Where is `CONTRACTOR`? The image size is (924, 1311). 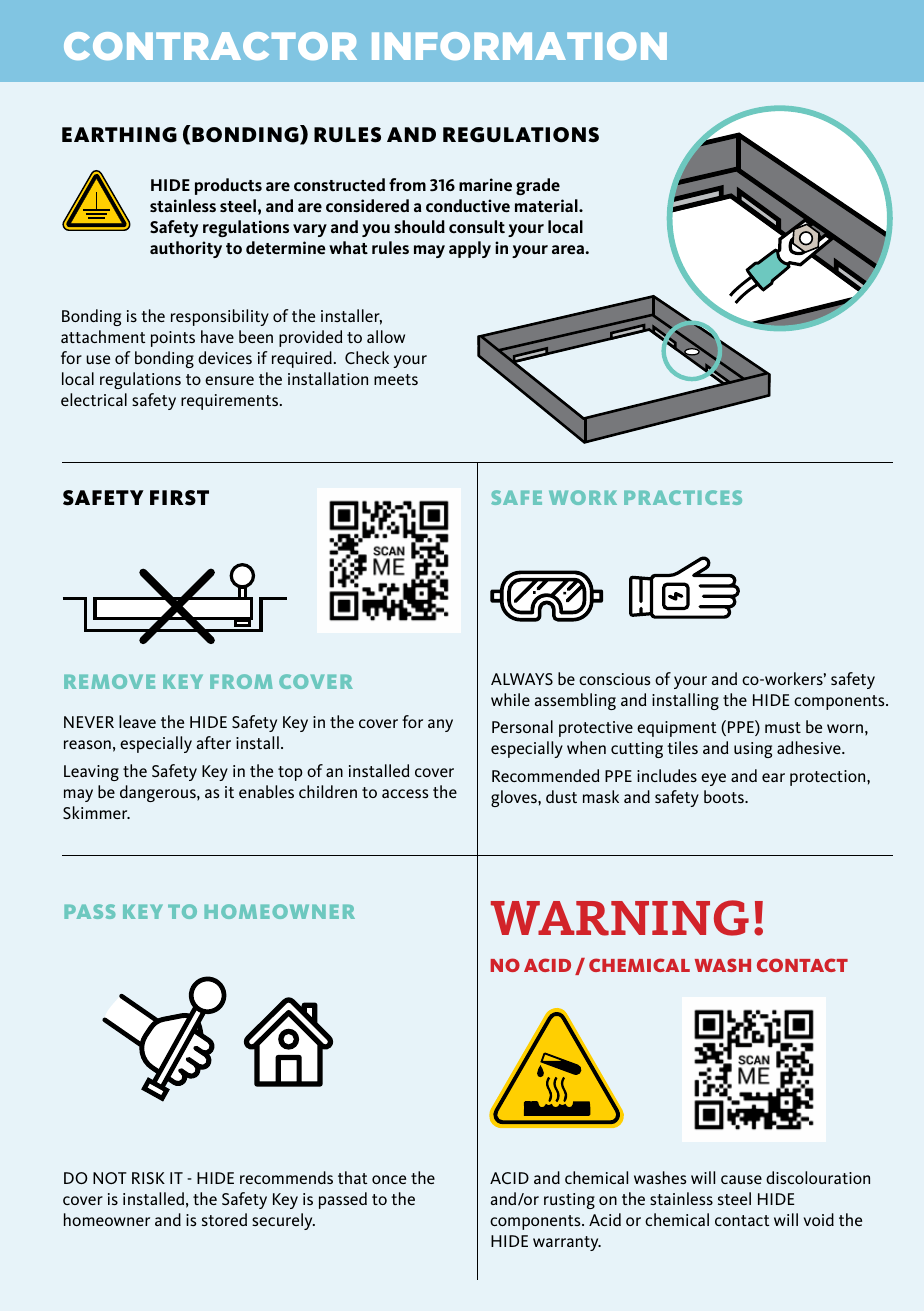 CONTRACTOR is located at coordinates (210, 46).
